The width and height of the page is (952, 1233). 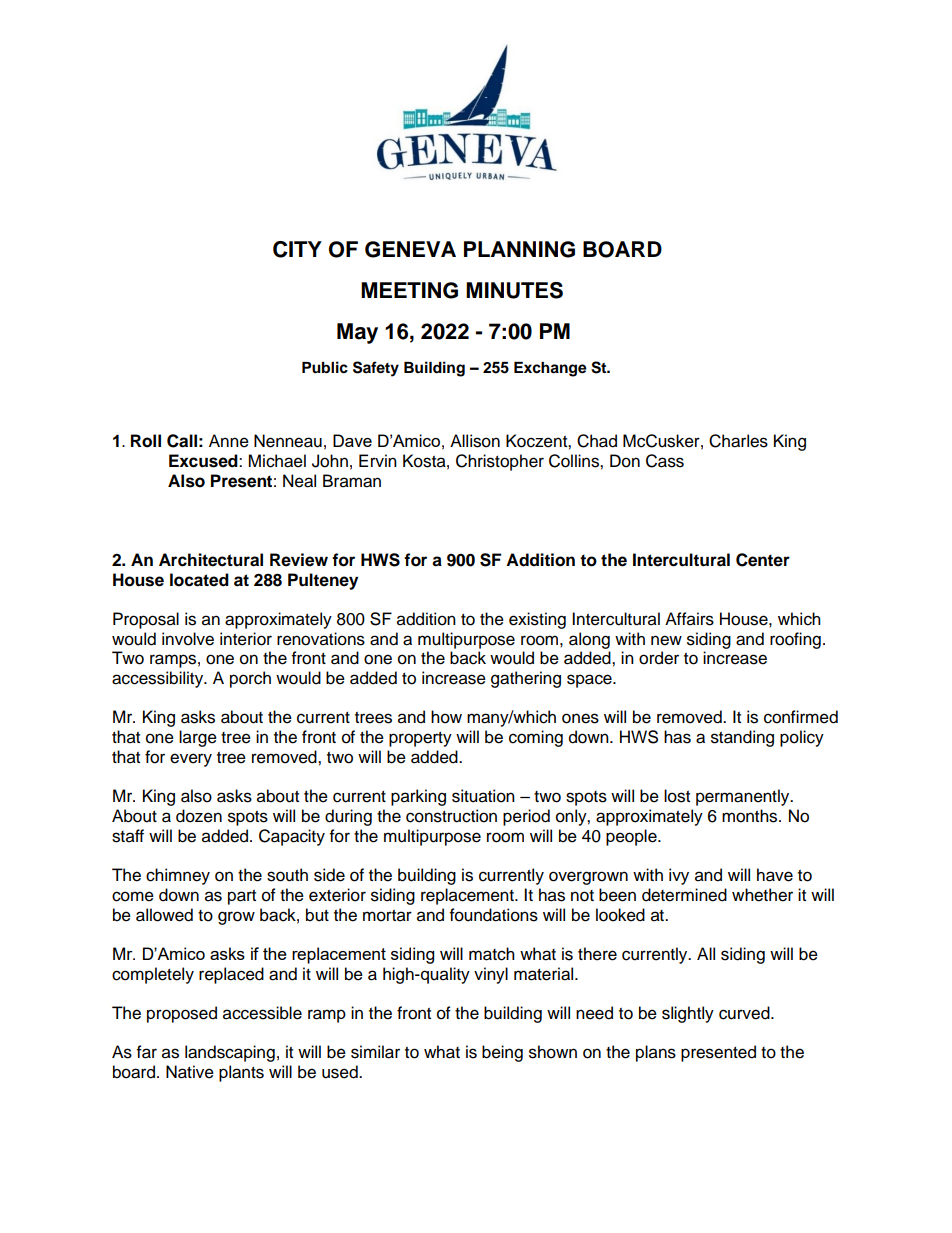 What do you see at coordinates (229, 441) in the page?
I see `Anne` at bounding box center [229, 441].
